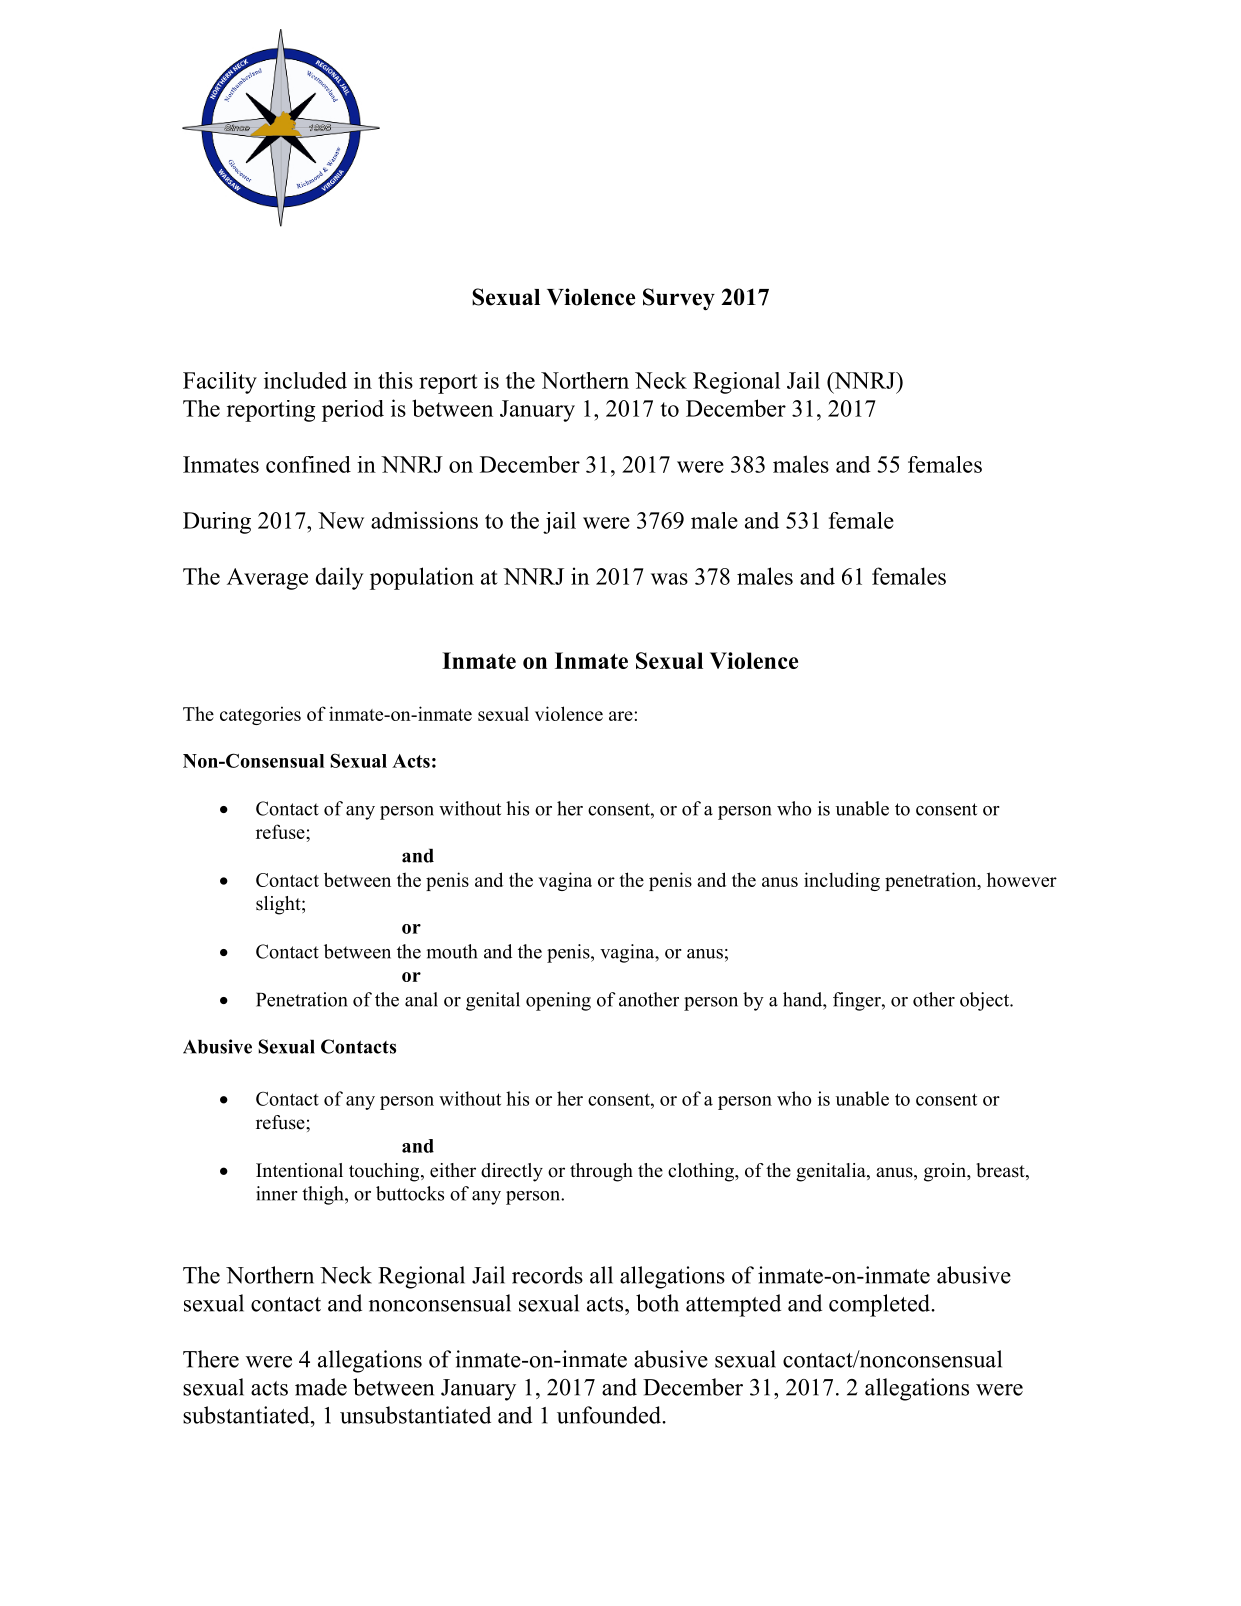 The height and width of the screenshot is (1606, 1241). What do you see at coordinates (321, 1387) in the screenshot?
I see `made` at bounding box center [321, 1387].
